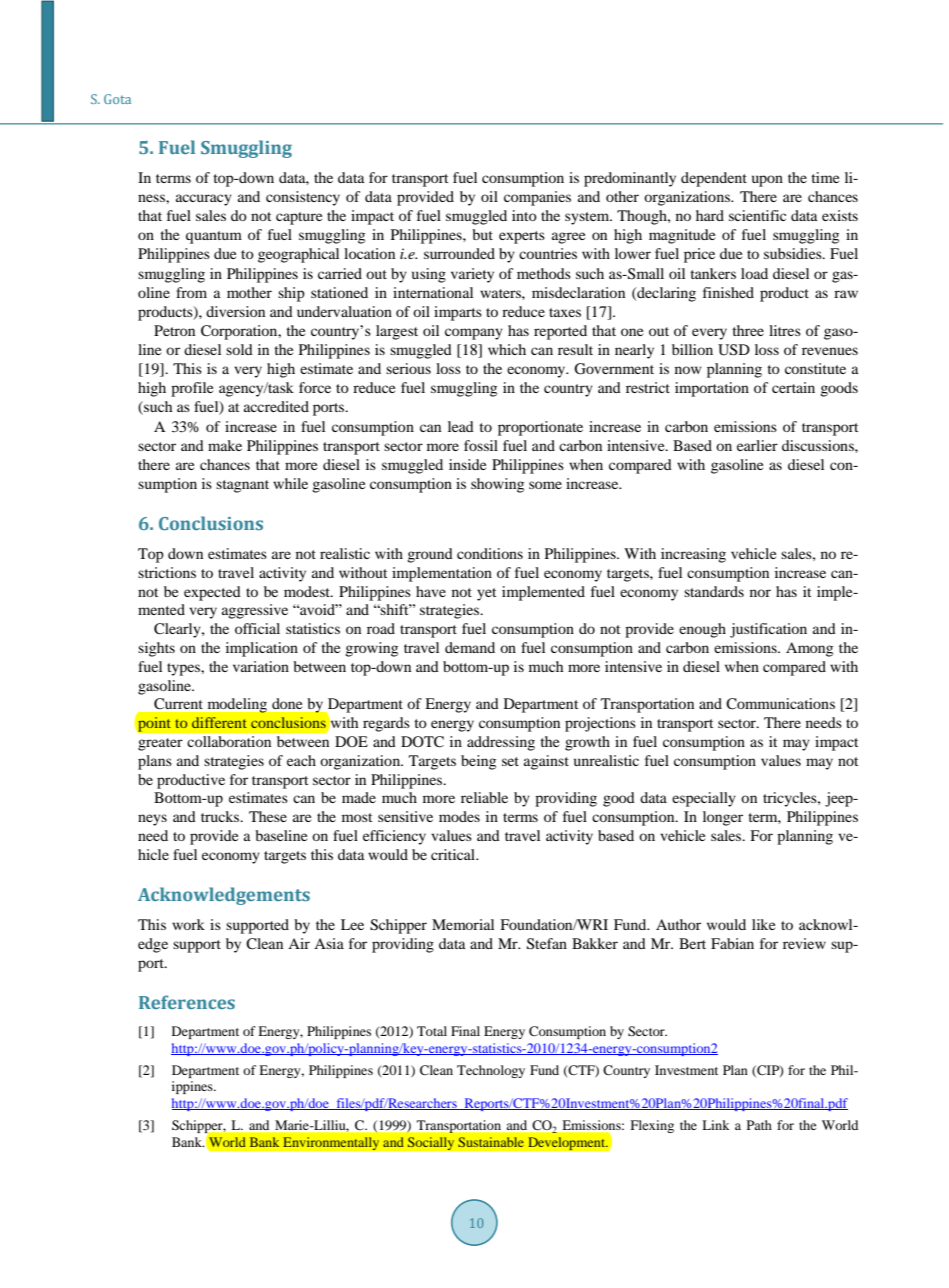 The image size is (949, 1288). What do you see at coordinates (768, 630) in the screenshot?
I see `justification` at bounding box center [768, 630].
